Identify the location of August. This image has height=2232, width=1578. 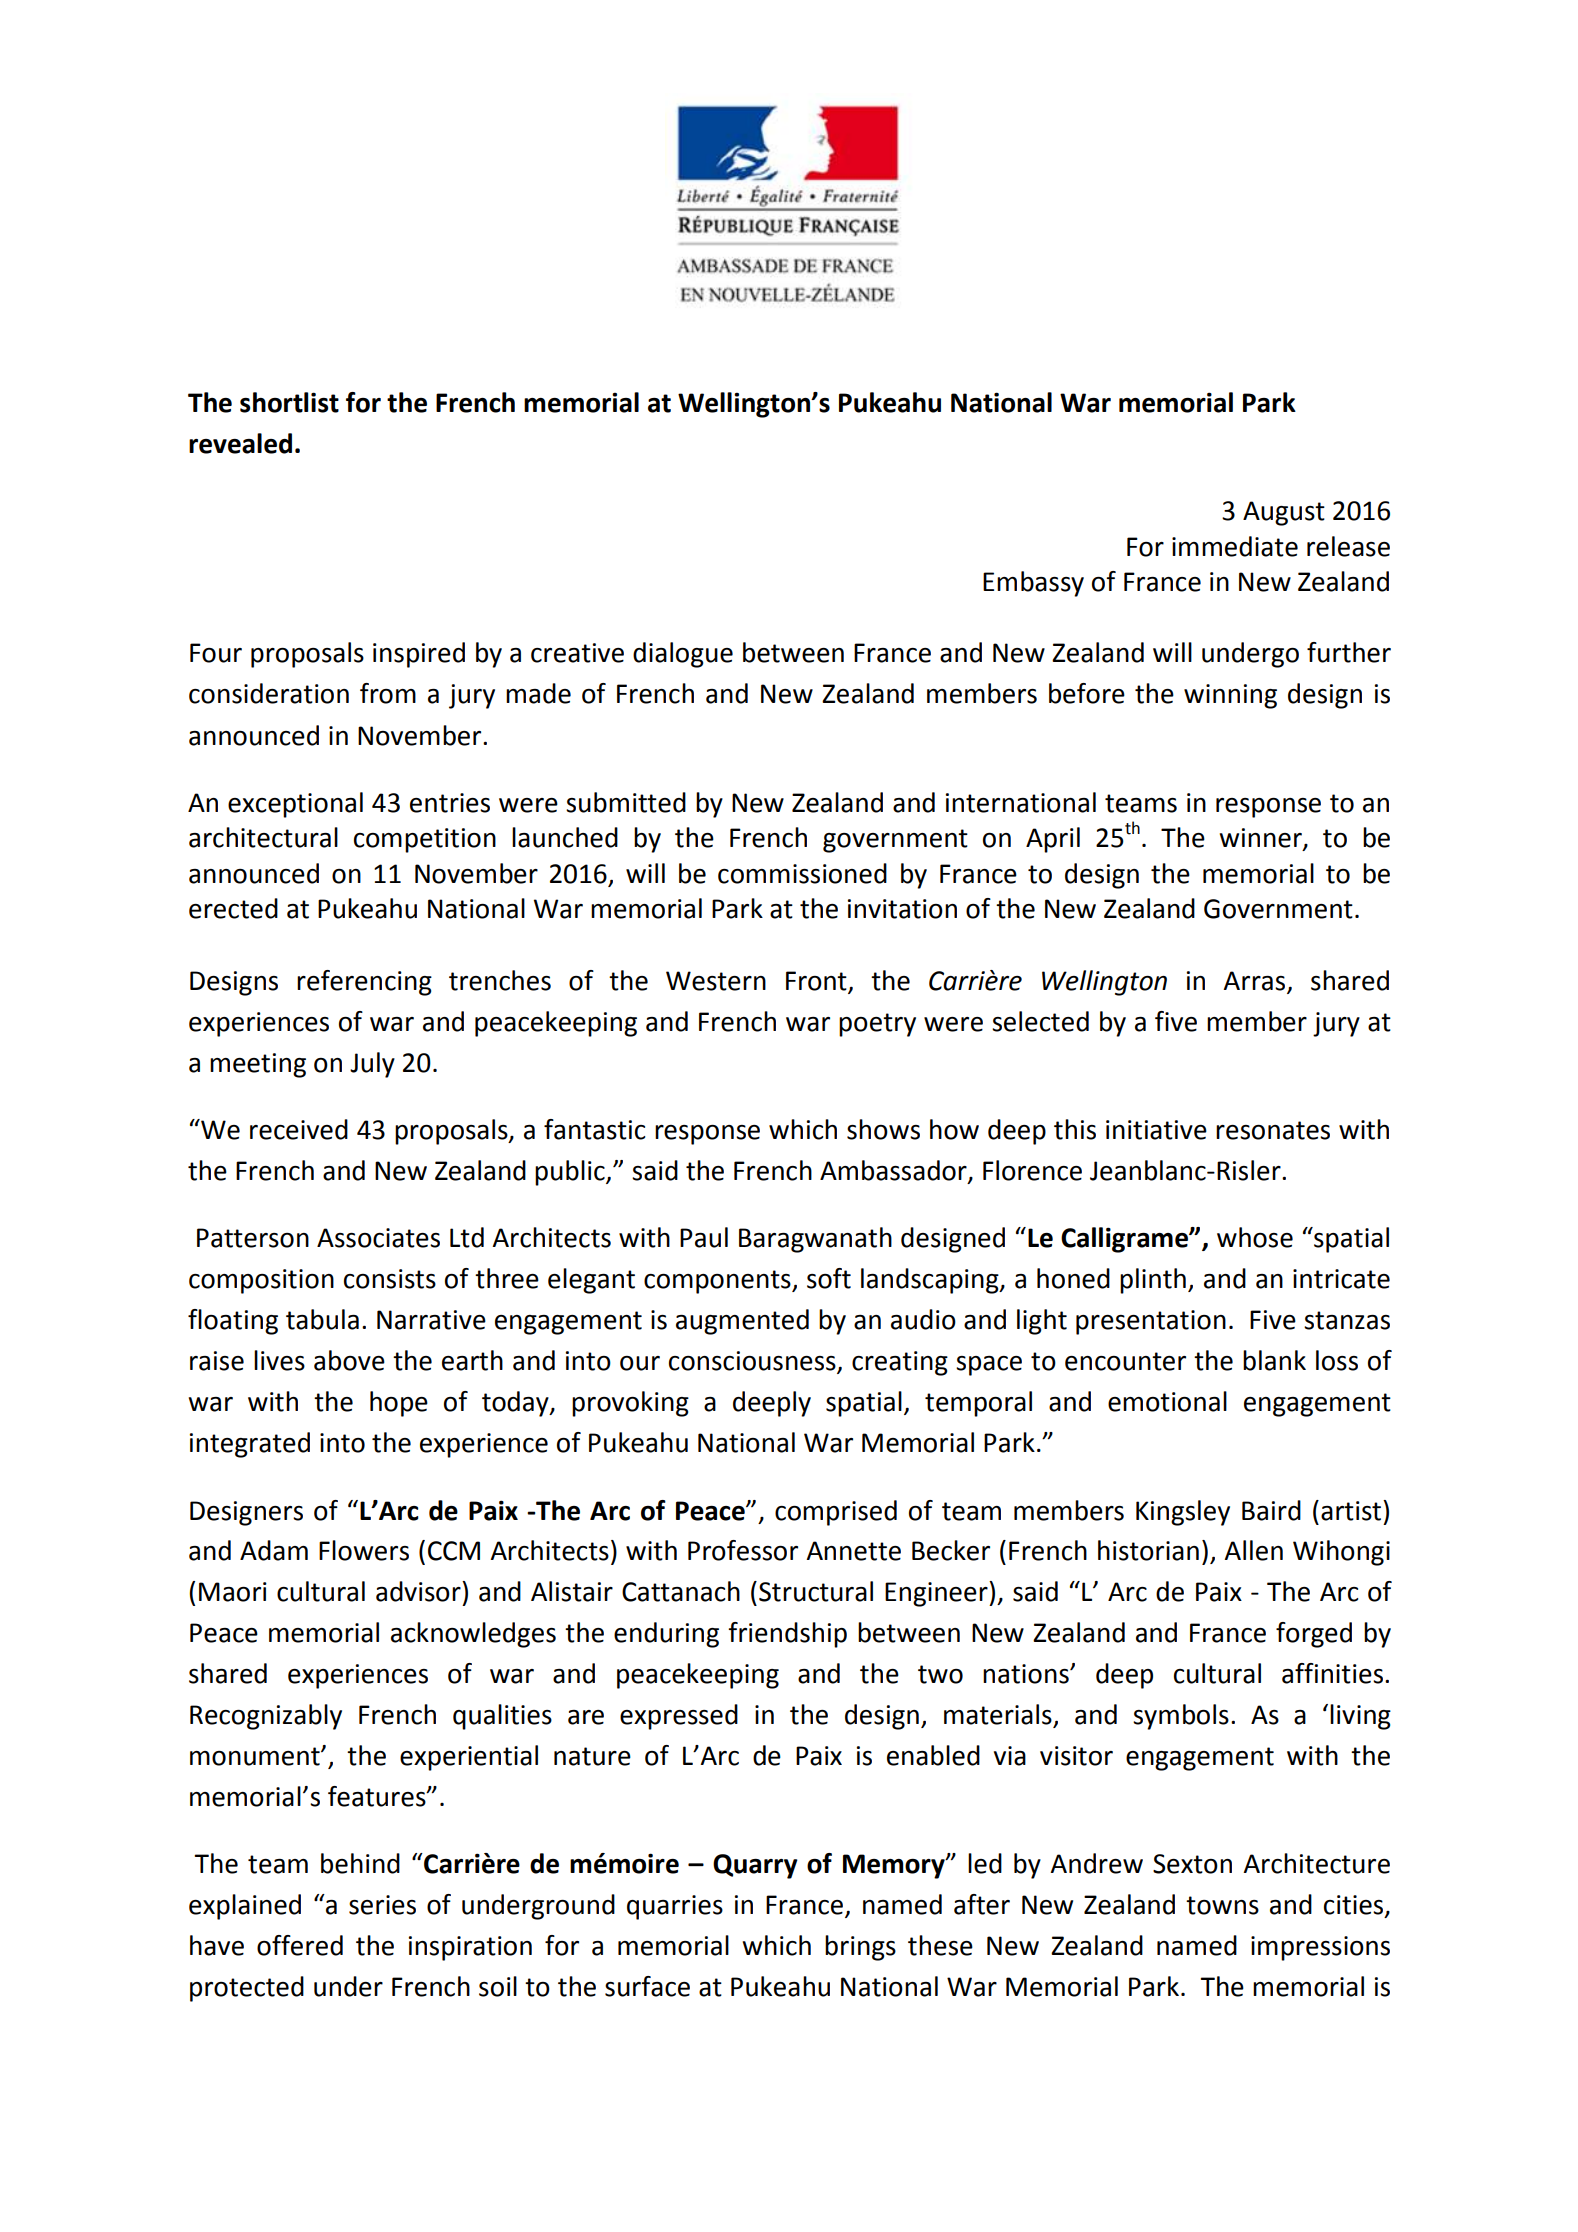
(1284, 513).
